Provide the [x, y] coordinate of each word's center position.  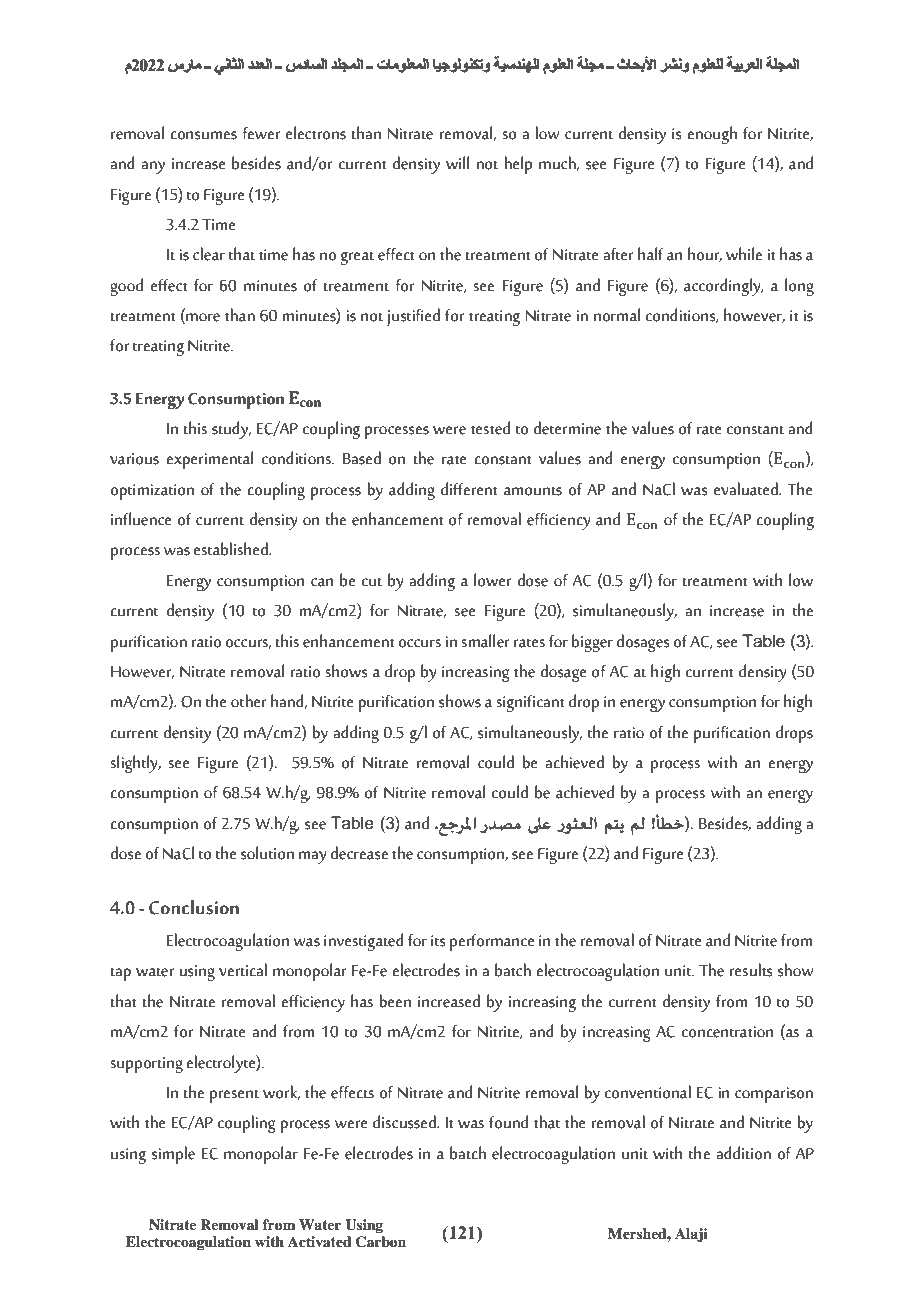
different [469, 489]
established [232, 549]
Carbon [381, 1242]
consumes [203, 135]
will [457, 162]
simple [173, 1155]
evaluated [747, 489]
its [438, 941]
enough [712, 135]
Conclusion [194, 907]
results [751, 970]
